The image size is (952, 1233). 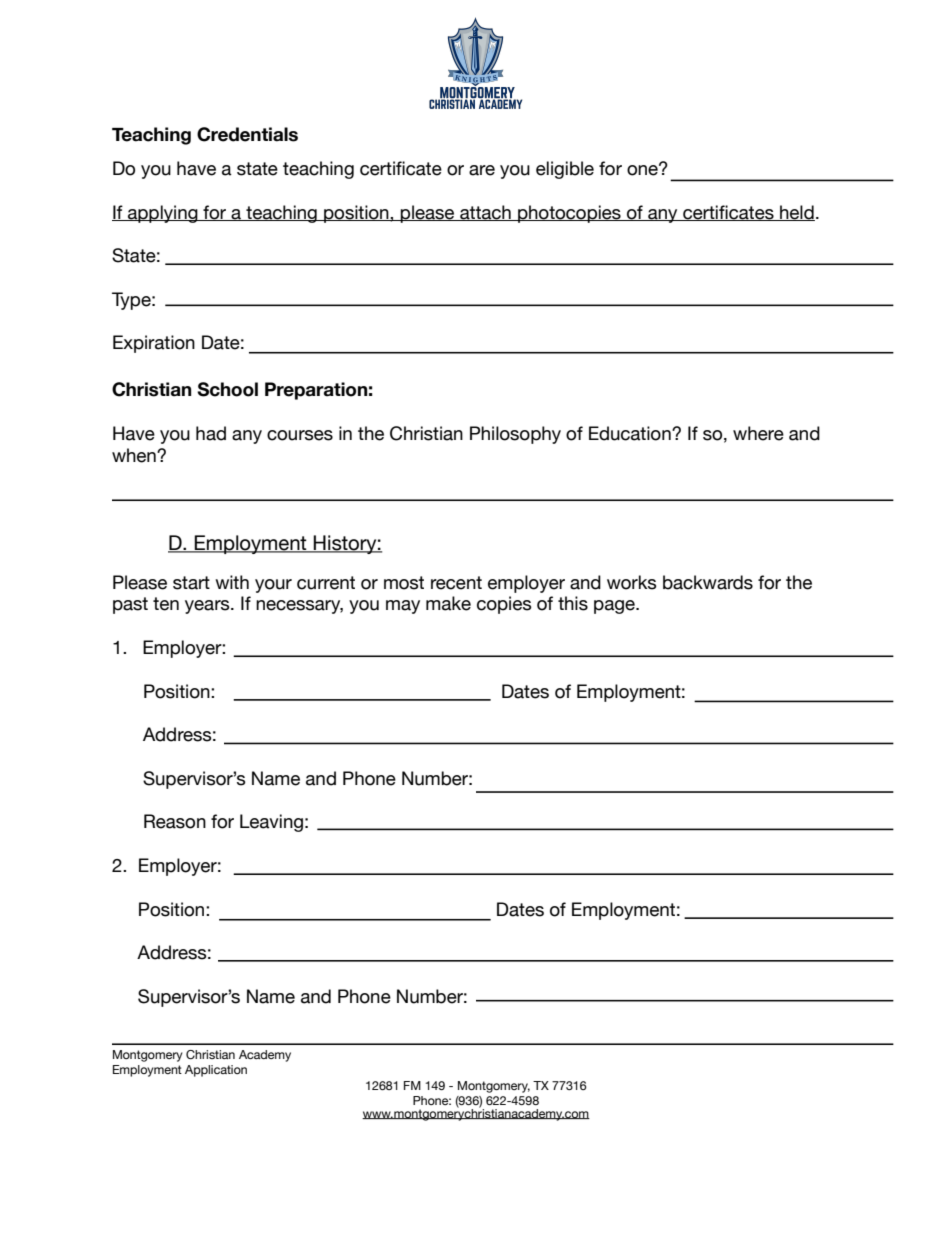 What do you see at coordinates (227, 389) in the screenshot?
I see `School` at bounding box center [227, 389].
